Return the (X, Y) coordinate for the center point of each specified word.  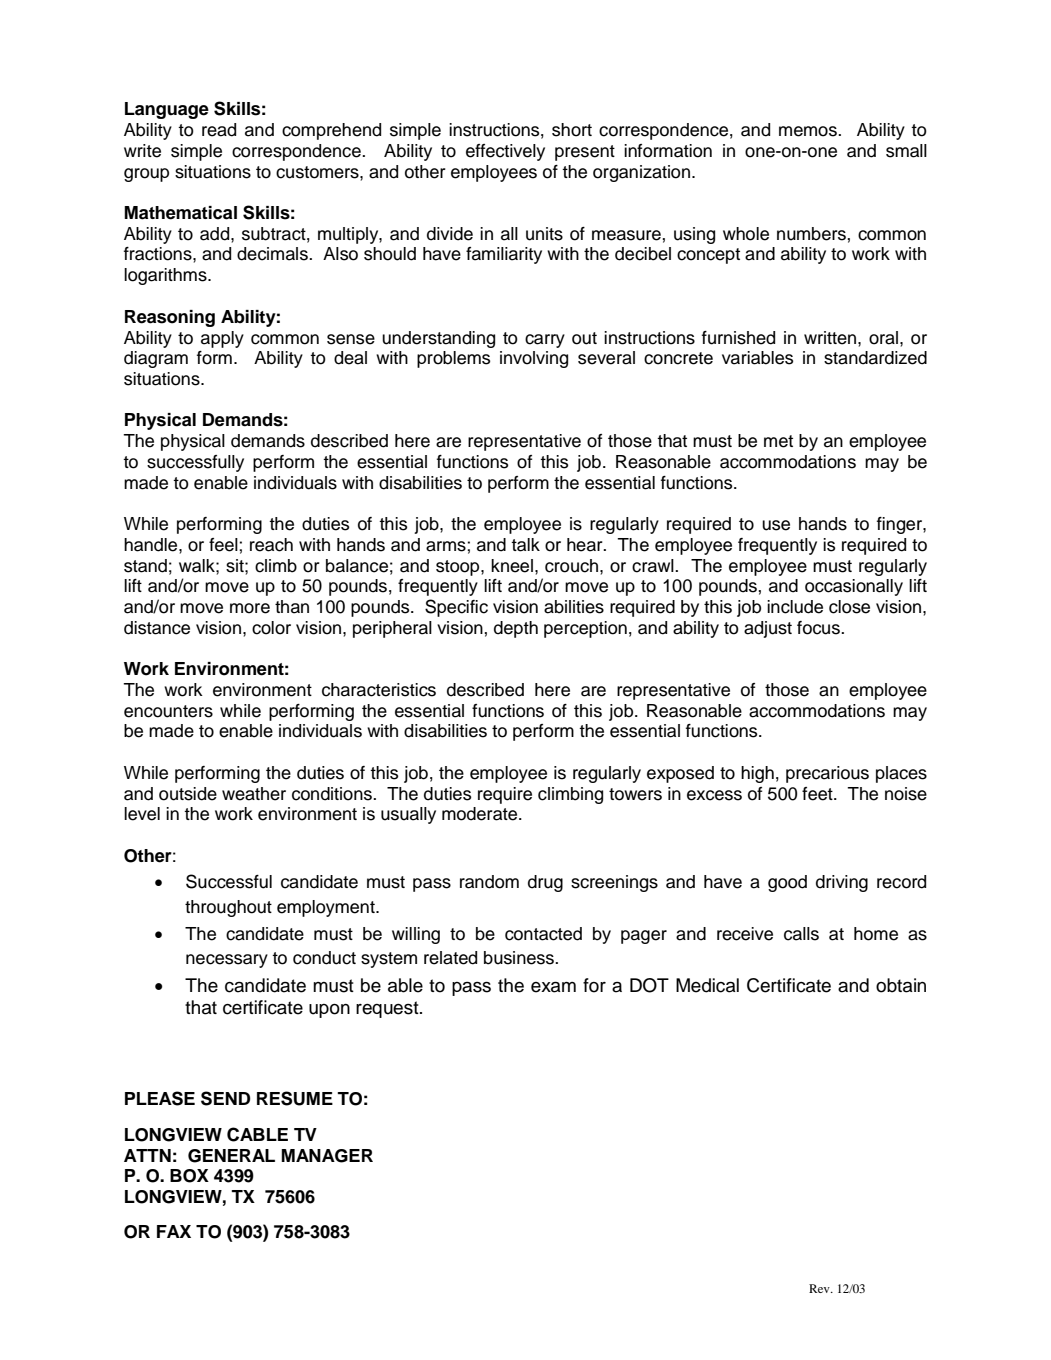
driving (842, 883)
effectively (505, 152)
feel (224, 545)
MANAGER (327, 1156)
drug (545, 883)
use (776, 525)
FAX (174, 1231)
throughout (228, 908)
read (219, 130)
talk (525, 545)
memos (809, 131)
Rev (820, 1288)
